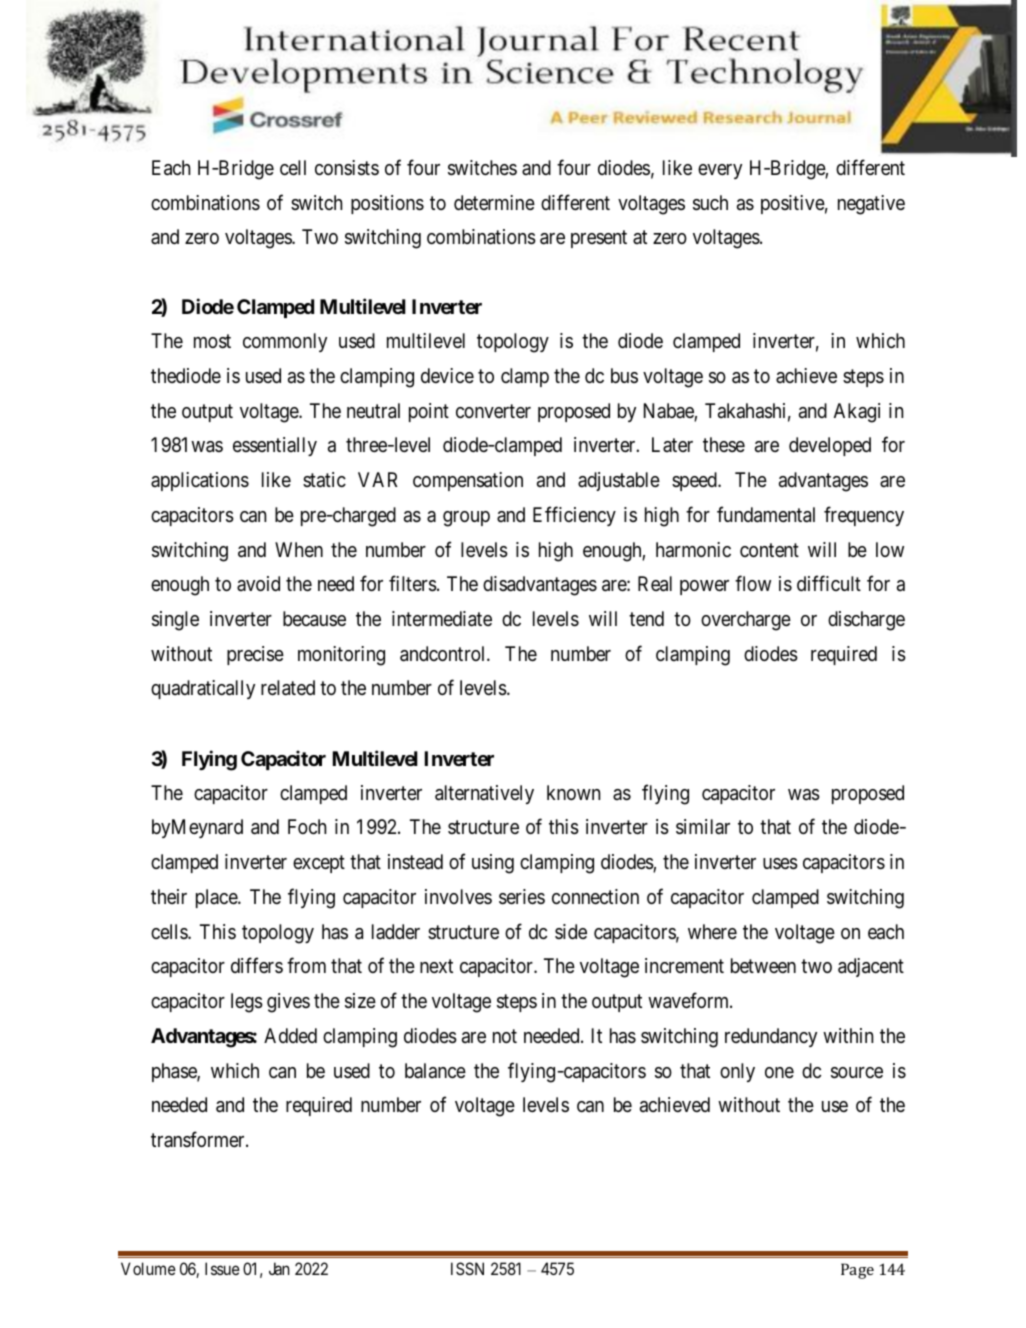  What do you see at coordinates (710, 203) in the screenshot?
I see `such` at bounding box center [710, 203].
